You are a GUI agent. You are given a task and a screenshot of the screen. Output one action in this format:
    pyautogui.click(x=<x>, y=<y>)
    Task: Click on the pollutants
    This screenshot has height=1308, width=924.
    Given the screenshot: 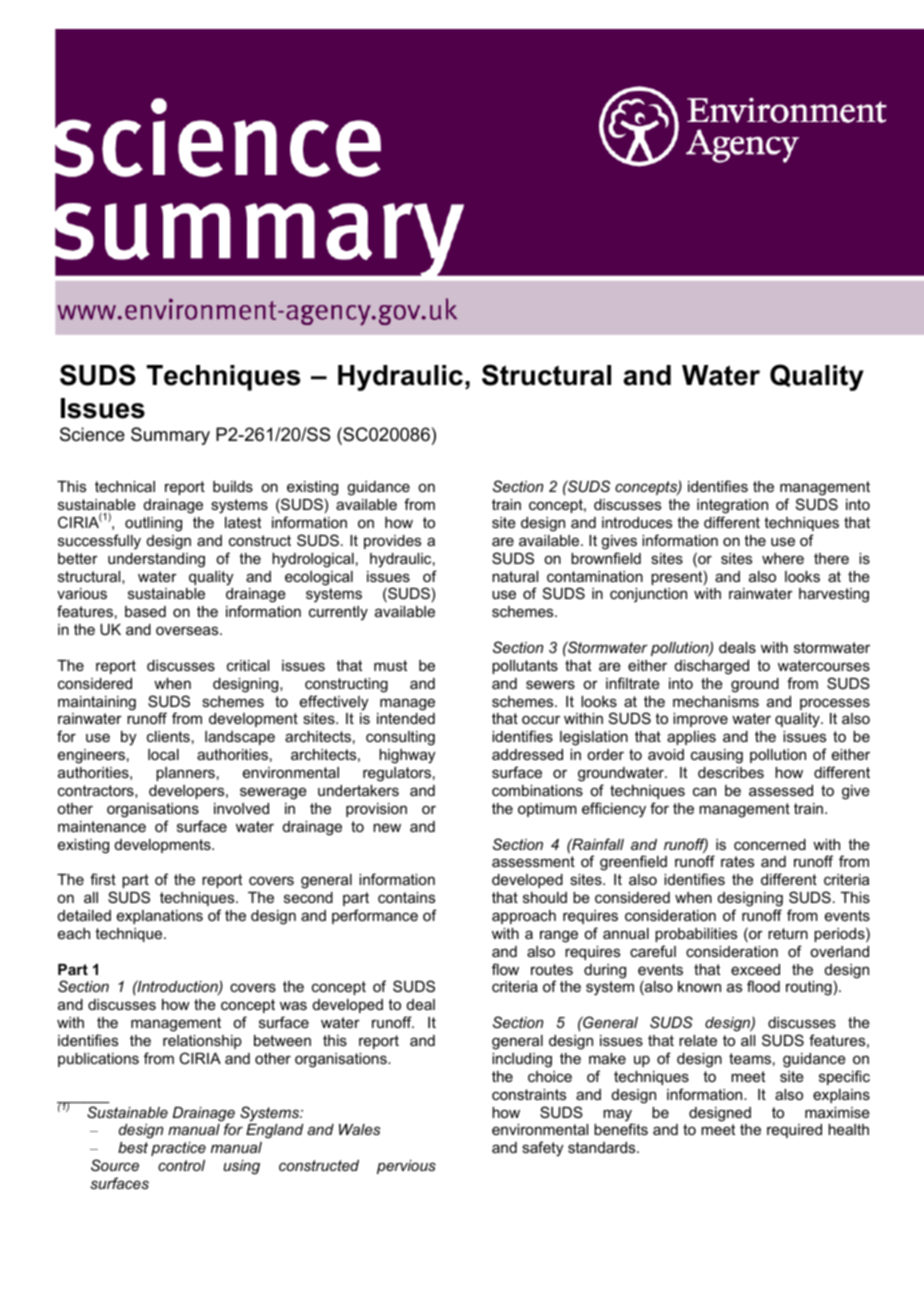 What is the action you would take?
    pyautogui.click(x=525, y=667)
